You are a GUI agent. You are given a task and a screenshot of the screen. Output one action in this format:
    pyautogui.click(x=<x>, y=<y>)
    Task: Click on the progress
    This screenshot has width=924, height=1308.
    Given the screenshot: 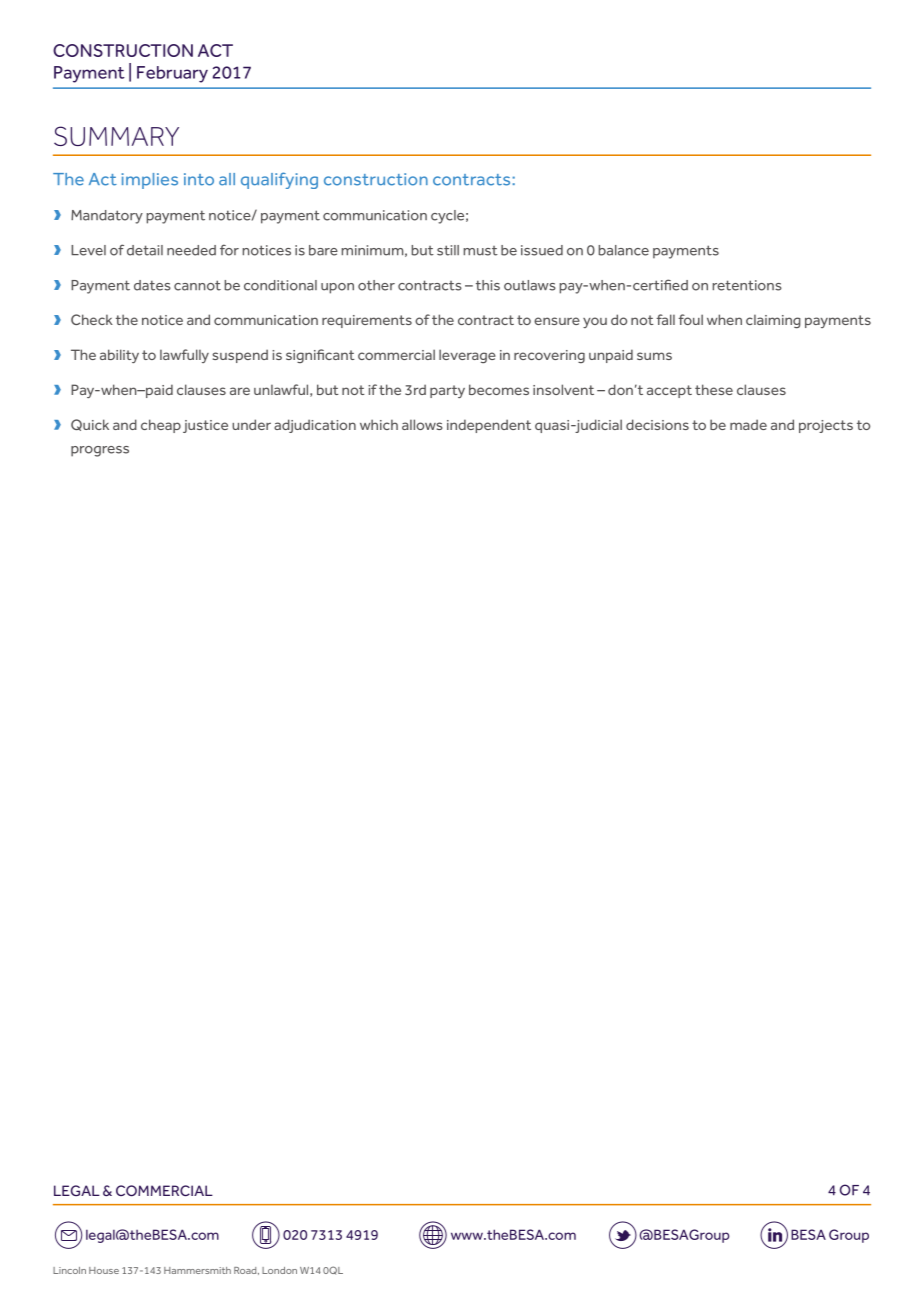 What is the action you would take?
    pyautogui.click(x=100, y=451)
